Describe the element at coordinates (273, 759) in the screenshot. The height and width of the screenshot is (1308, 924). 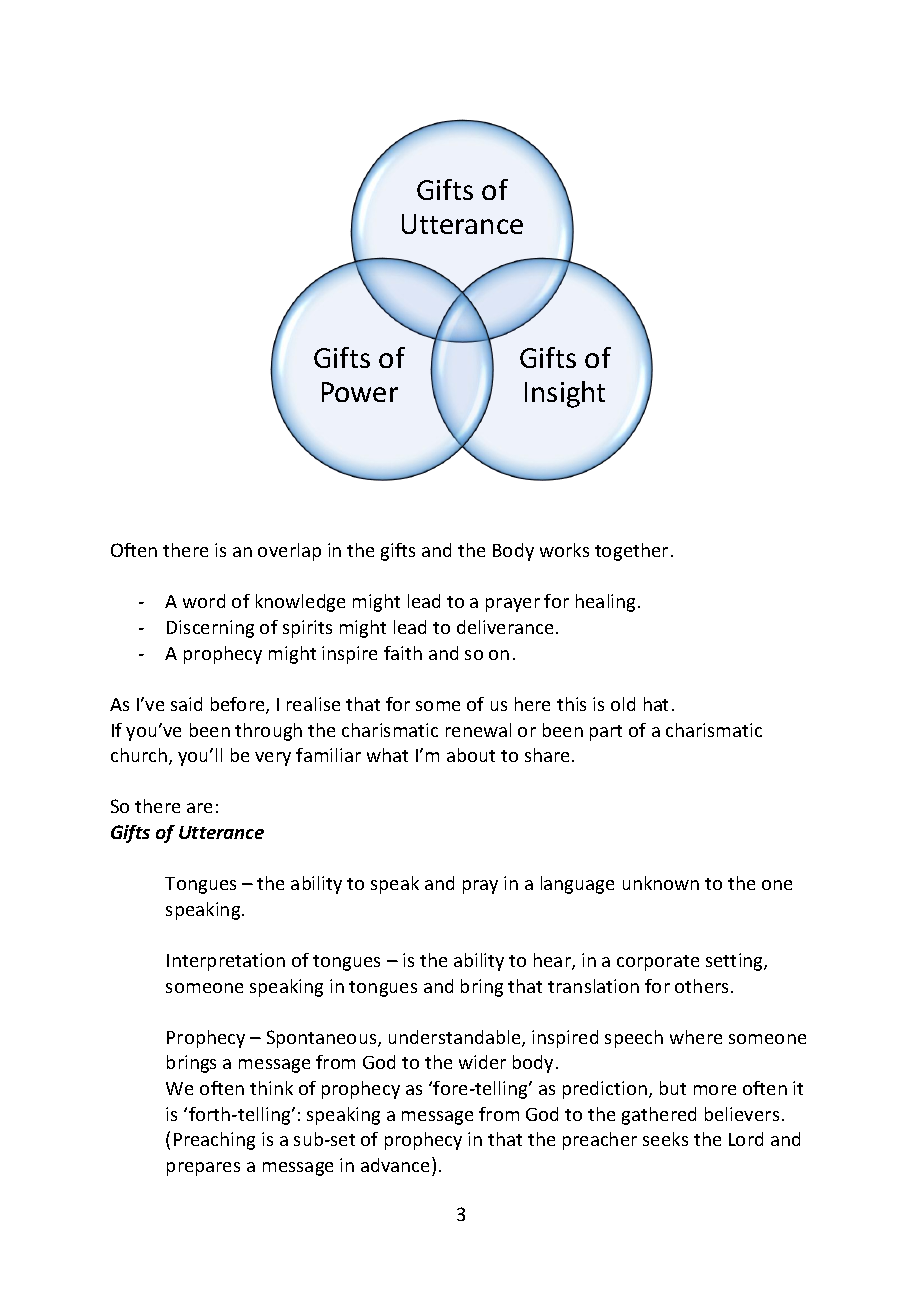
I see `very` at that location.
